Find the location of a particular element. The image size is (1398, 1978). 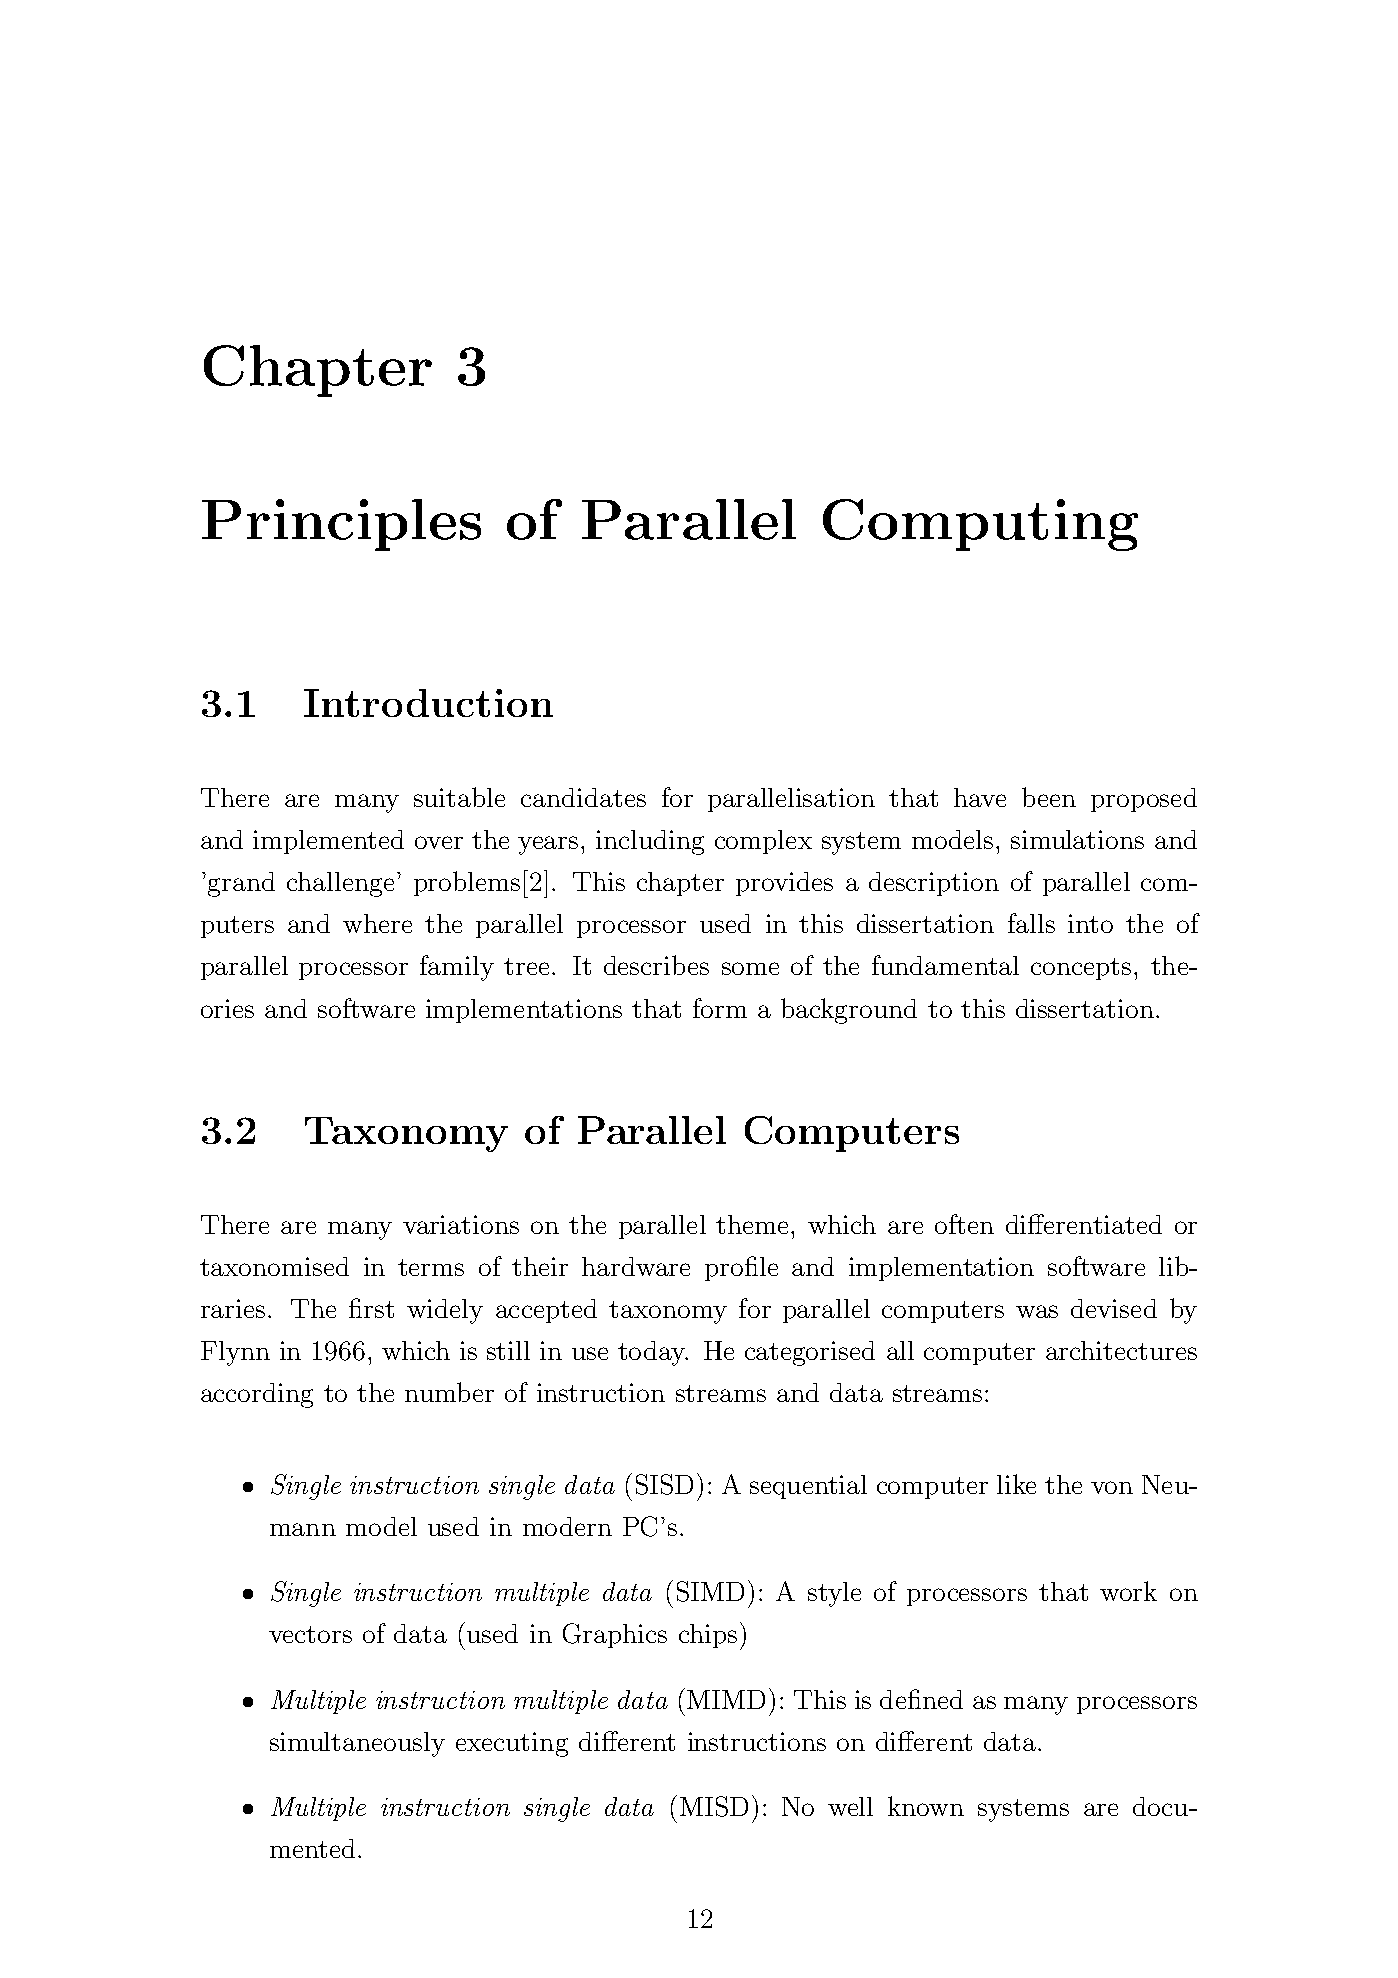

Principles is located at coordinates (341, 525).
